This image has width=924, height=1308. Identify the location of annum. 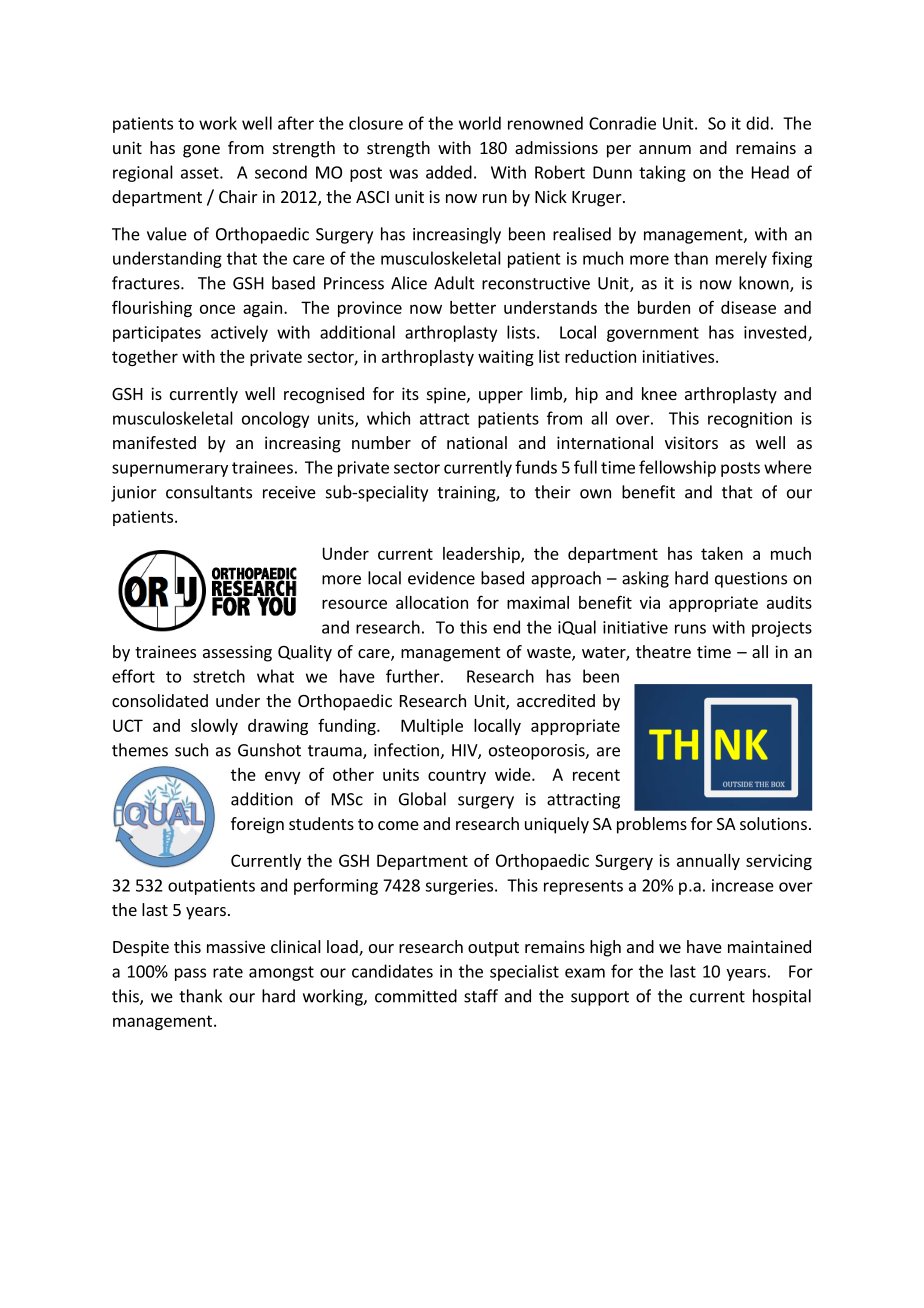
(665, 149).
